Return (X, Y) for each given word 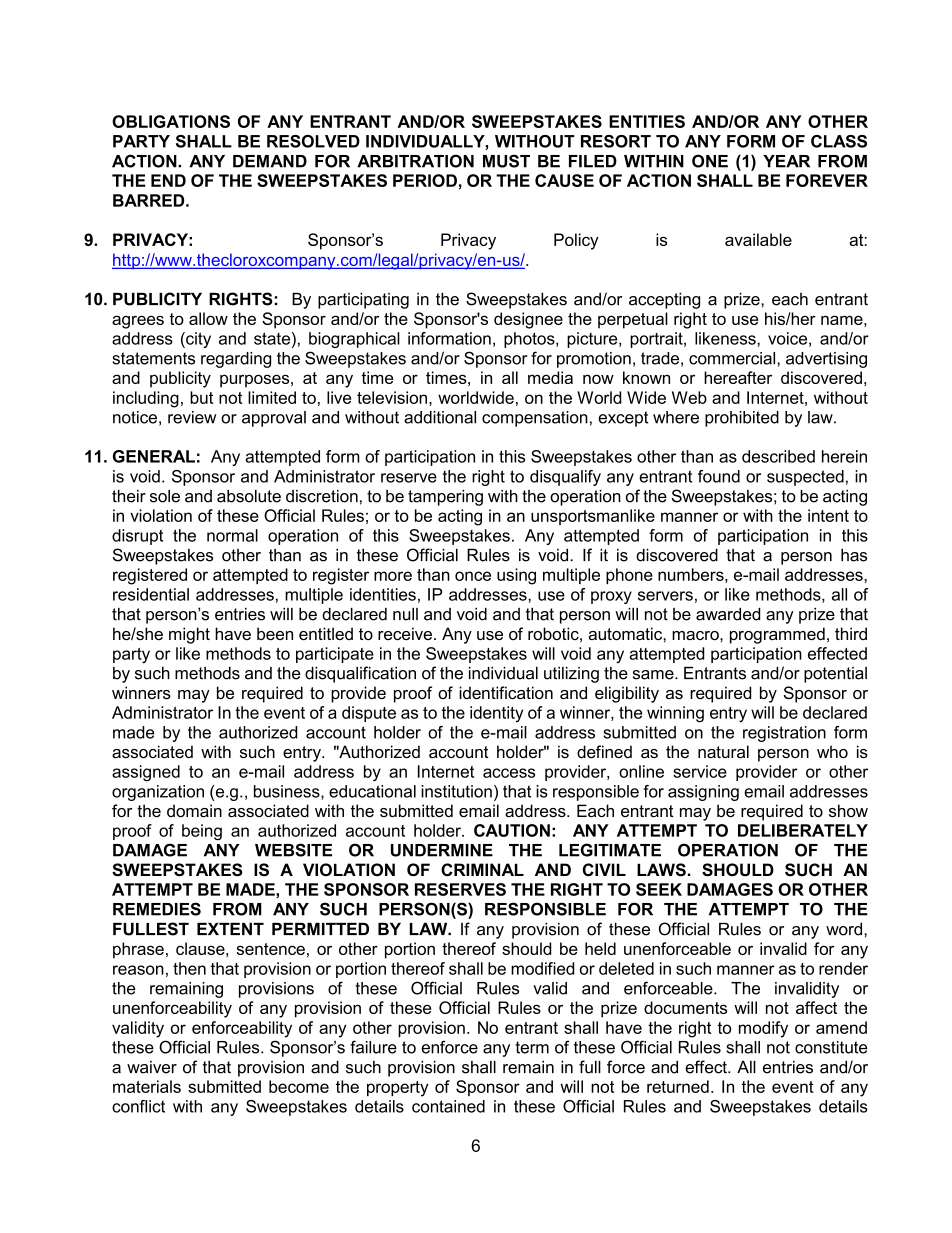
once (473, 576)
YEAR (786, 161)
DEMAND (270, 161)
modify (763, 1029)
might (189, 635)
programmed (777, 635)
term (532, 1047)
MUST (506, 161)
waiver (152, 1067)
